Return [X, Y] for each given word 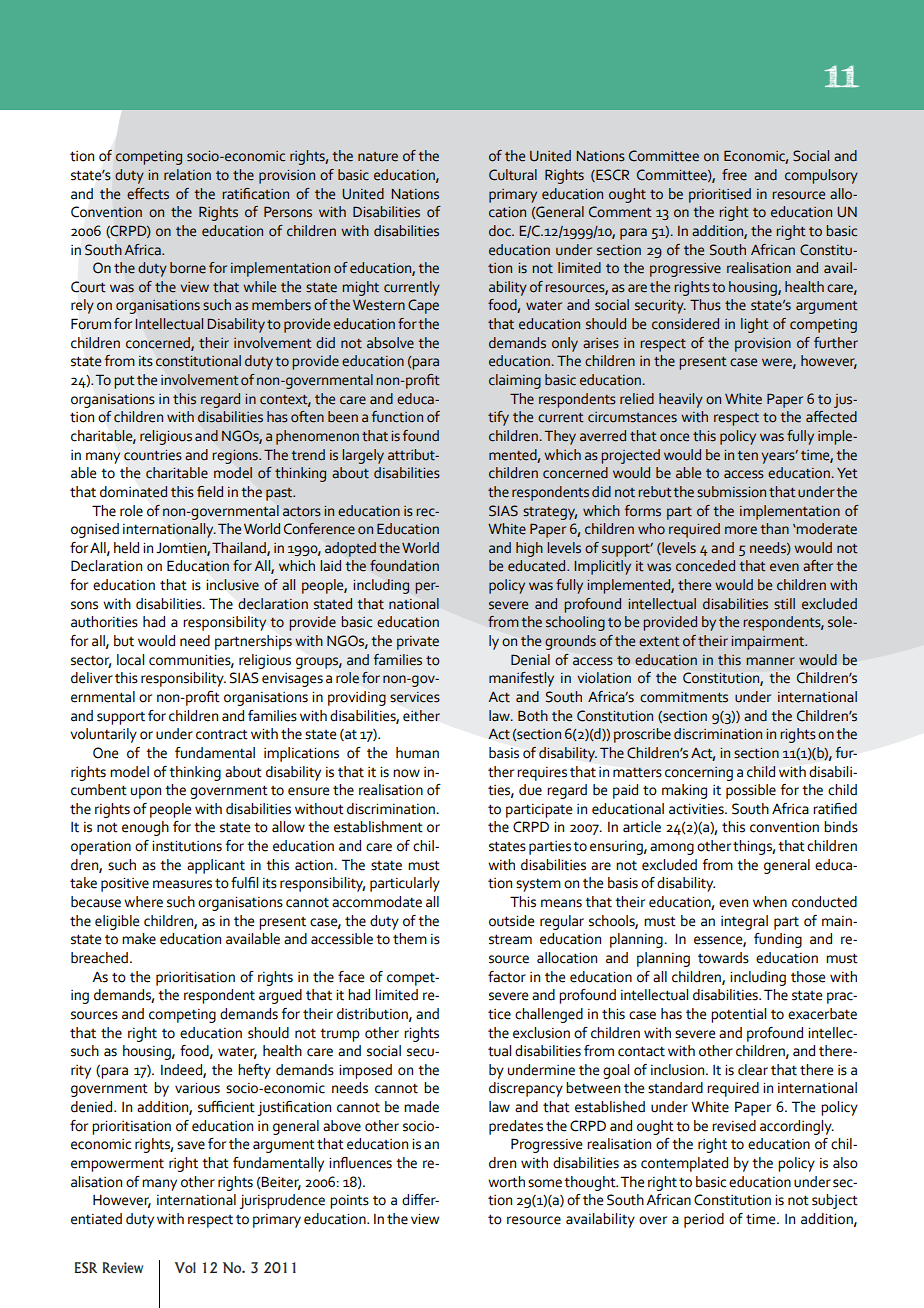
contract [222, 734]
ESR [86, 1268]
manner [771, 661]
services [415, 697]
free [734, 175]
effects [148, 194]
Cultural [513, 175]
